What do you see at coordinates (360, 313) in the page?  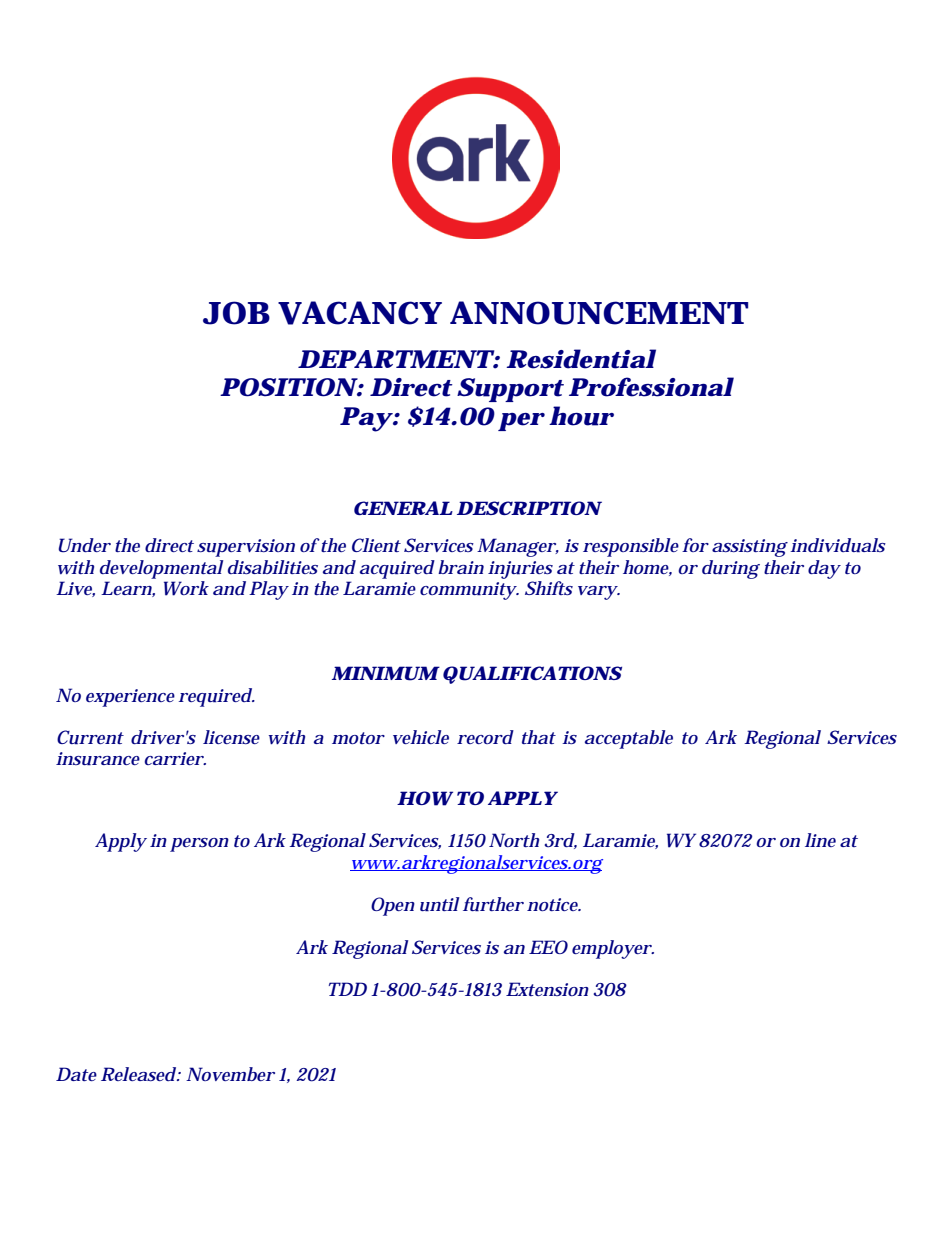 I see `VACANCY` at bounding box center [360, 313].
